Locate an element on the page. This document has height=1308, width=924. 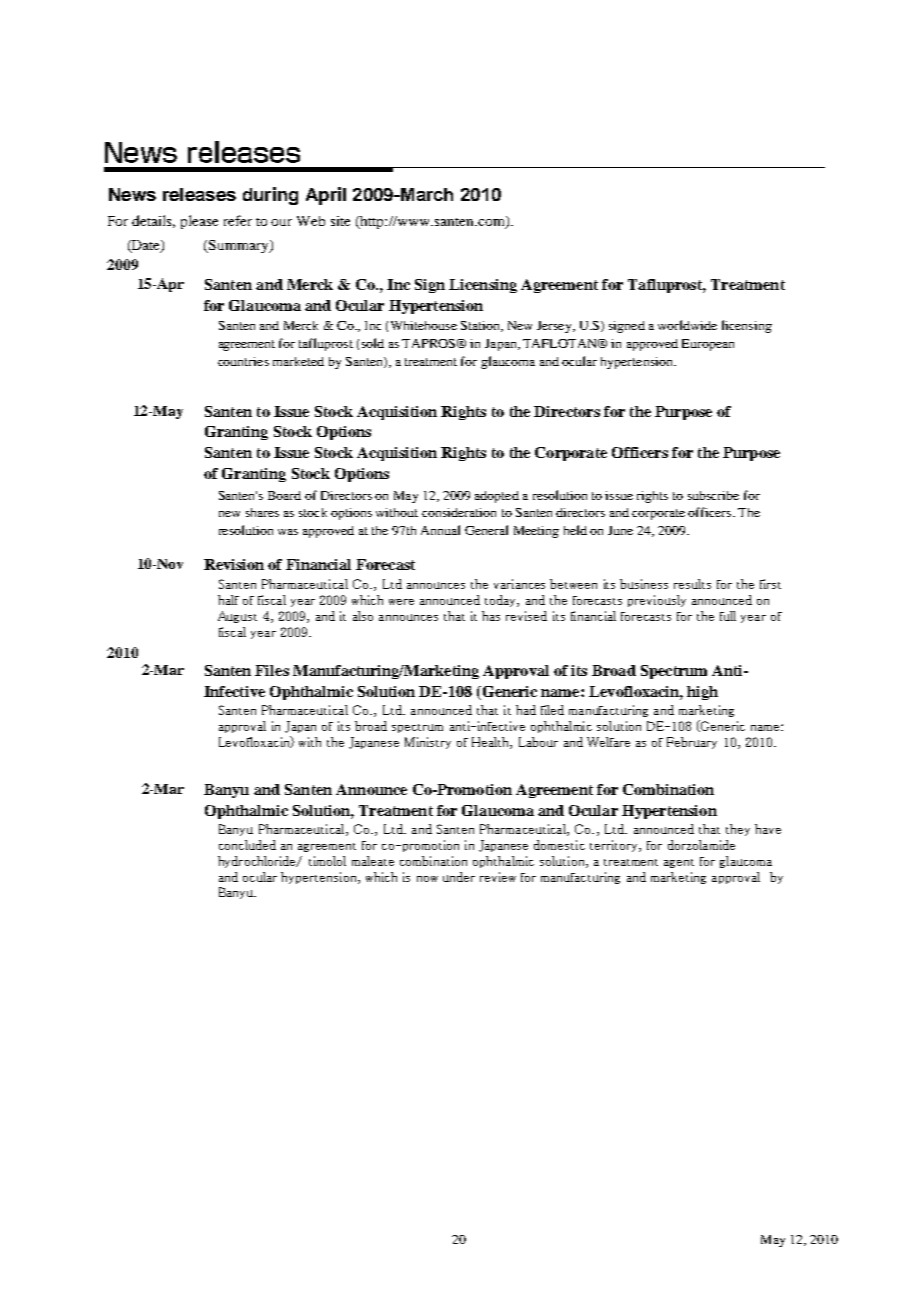
worldwide is located at coordinates (687, 325).
